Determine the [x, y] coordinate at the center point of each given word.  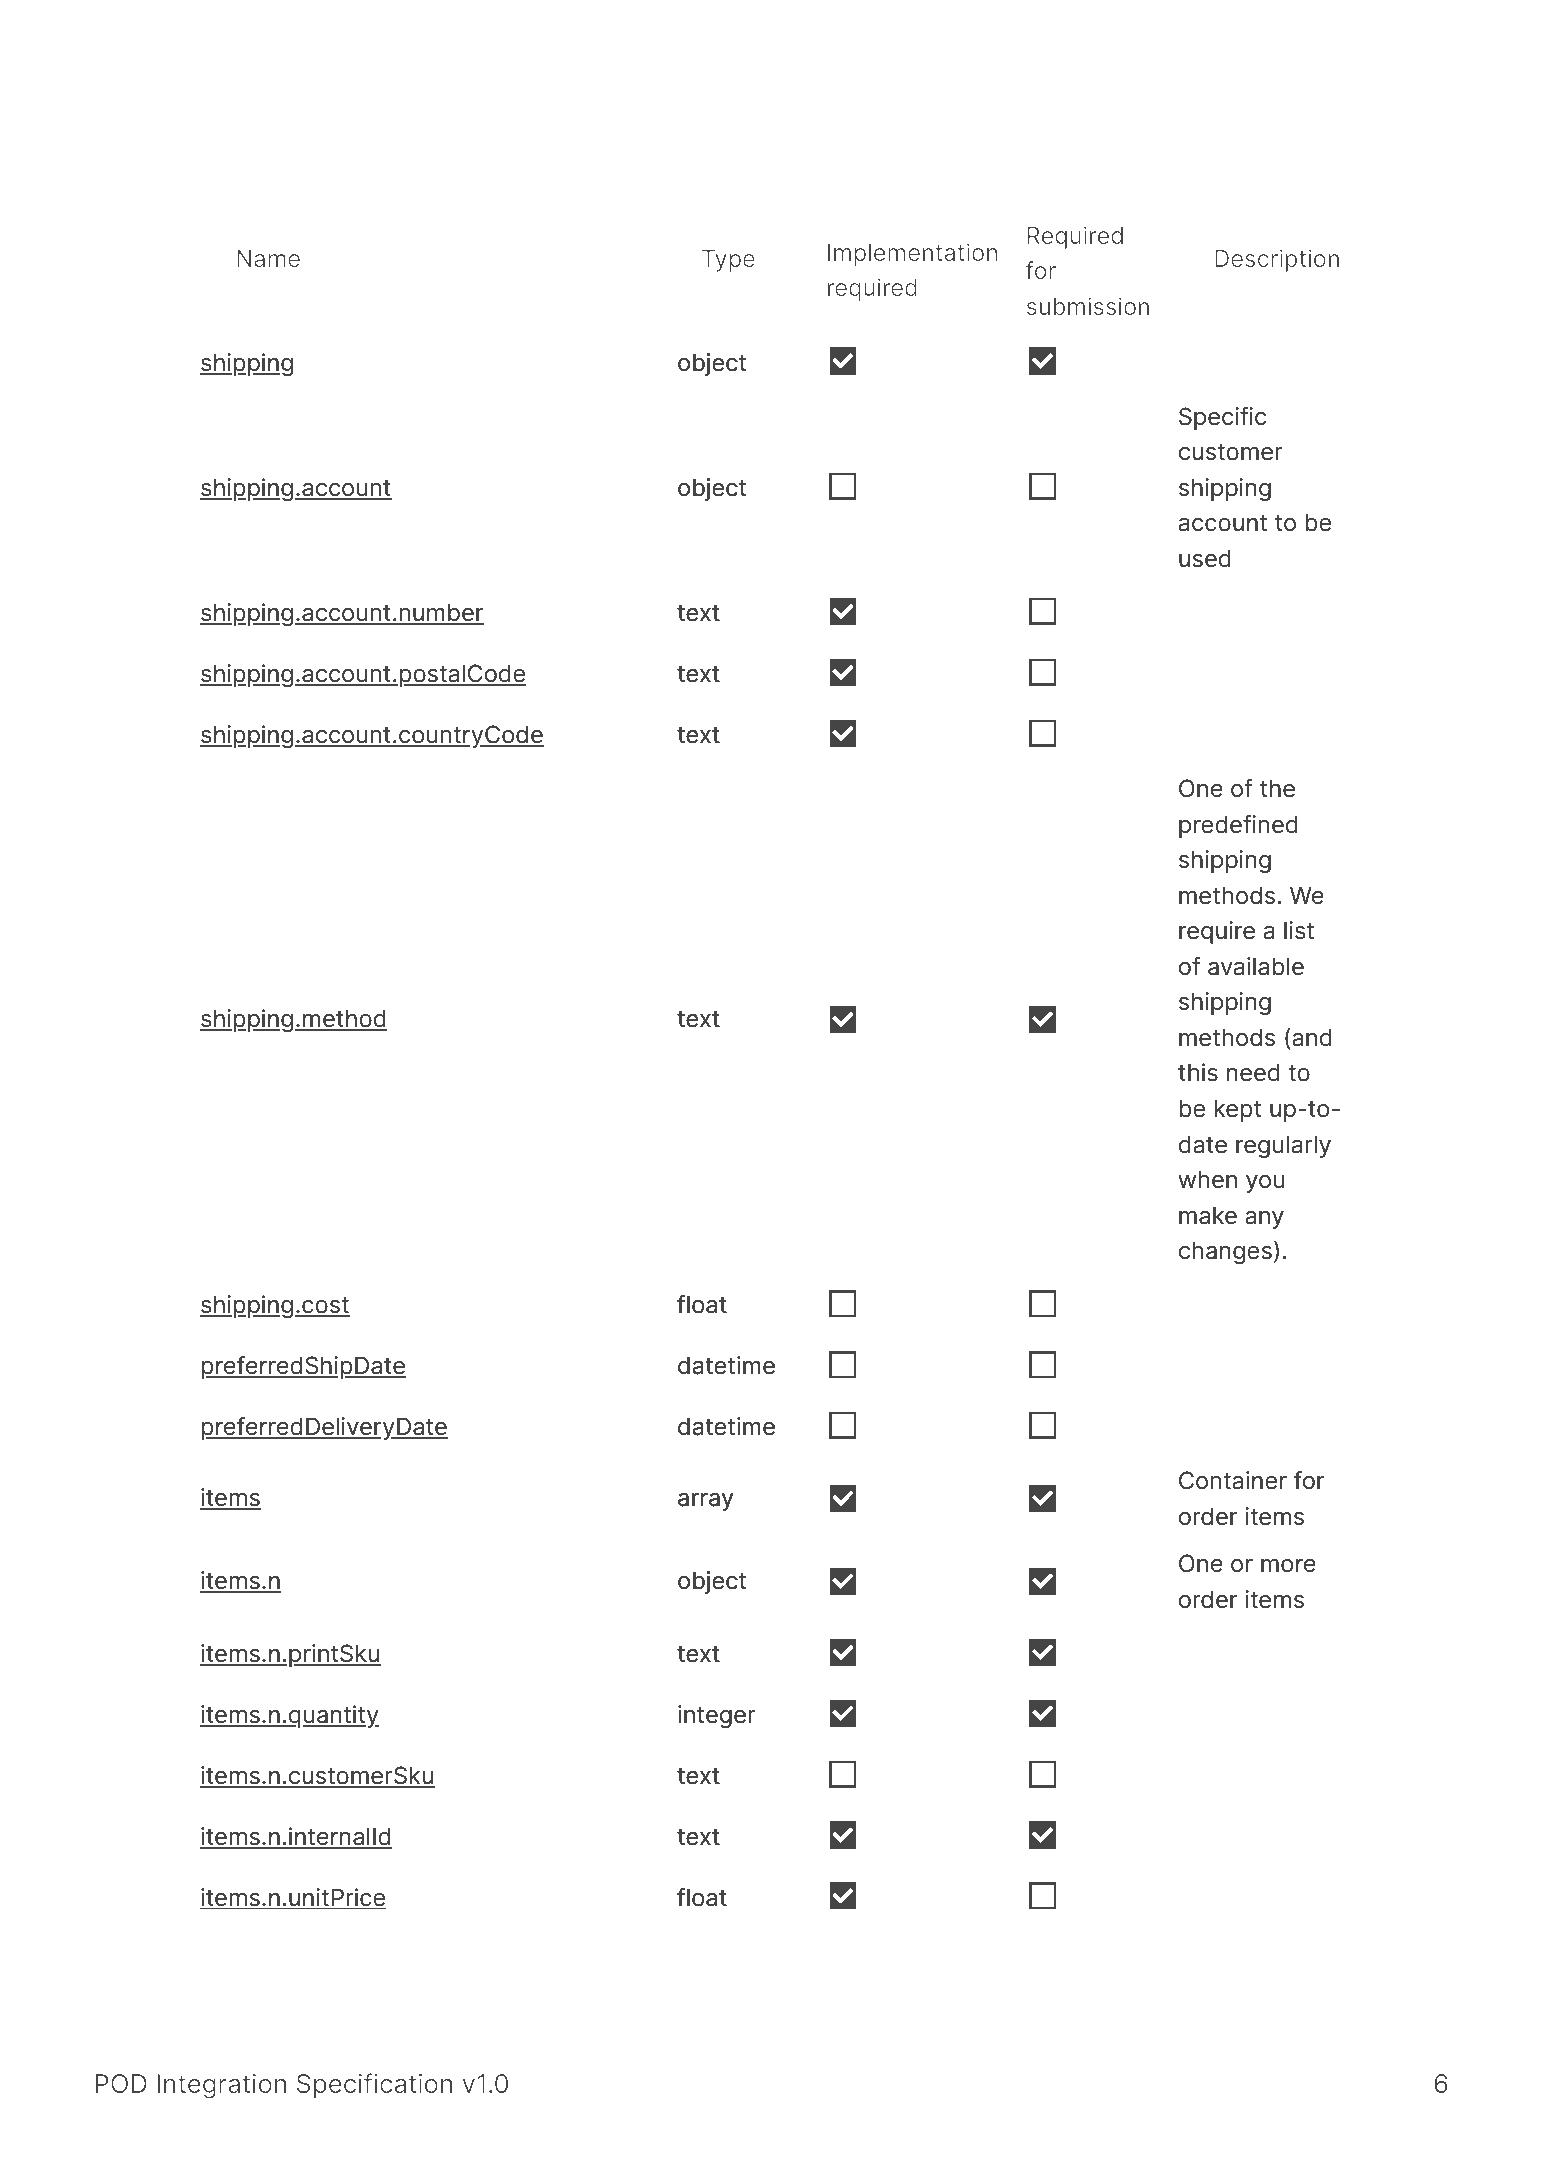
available [1256, 966]
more [1288, 1566]
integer [717, 1716]
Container [1233, 1480]
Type [728, 261]
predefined [1238, 826]
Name [268, 258]
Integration [221, 2086]
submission [1088, 306]
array [705, 1502]
